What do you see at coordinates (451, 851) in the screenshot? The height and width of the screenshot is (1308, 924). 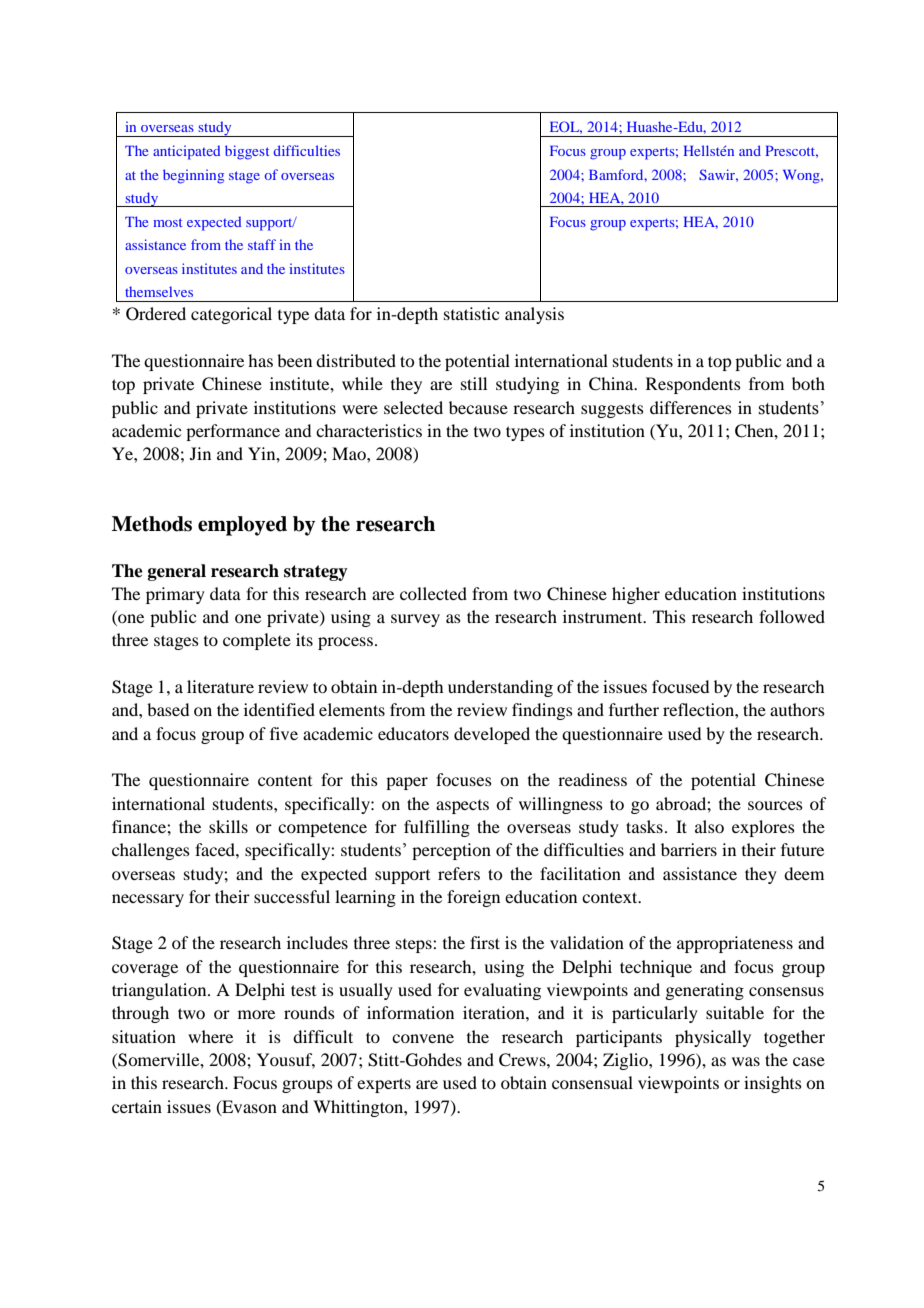 I see `perception` at bounding box center [451, 851].
